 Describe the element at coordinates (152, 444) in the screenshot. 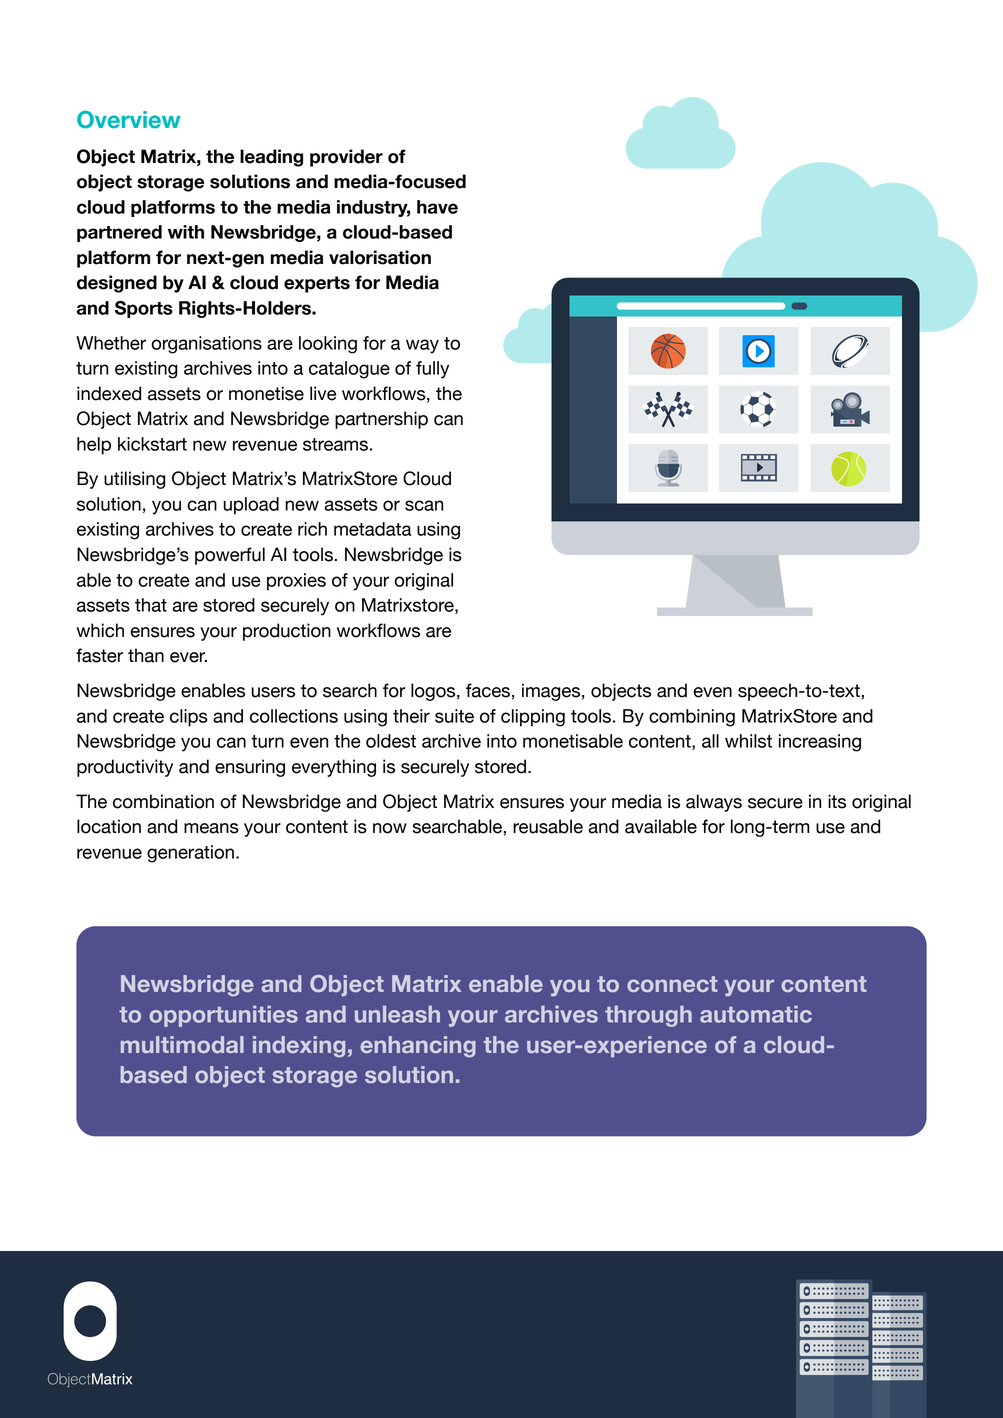

I see `kickstart` at that location.
